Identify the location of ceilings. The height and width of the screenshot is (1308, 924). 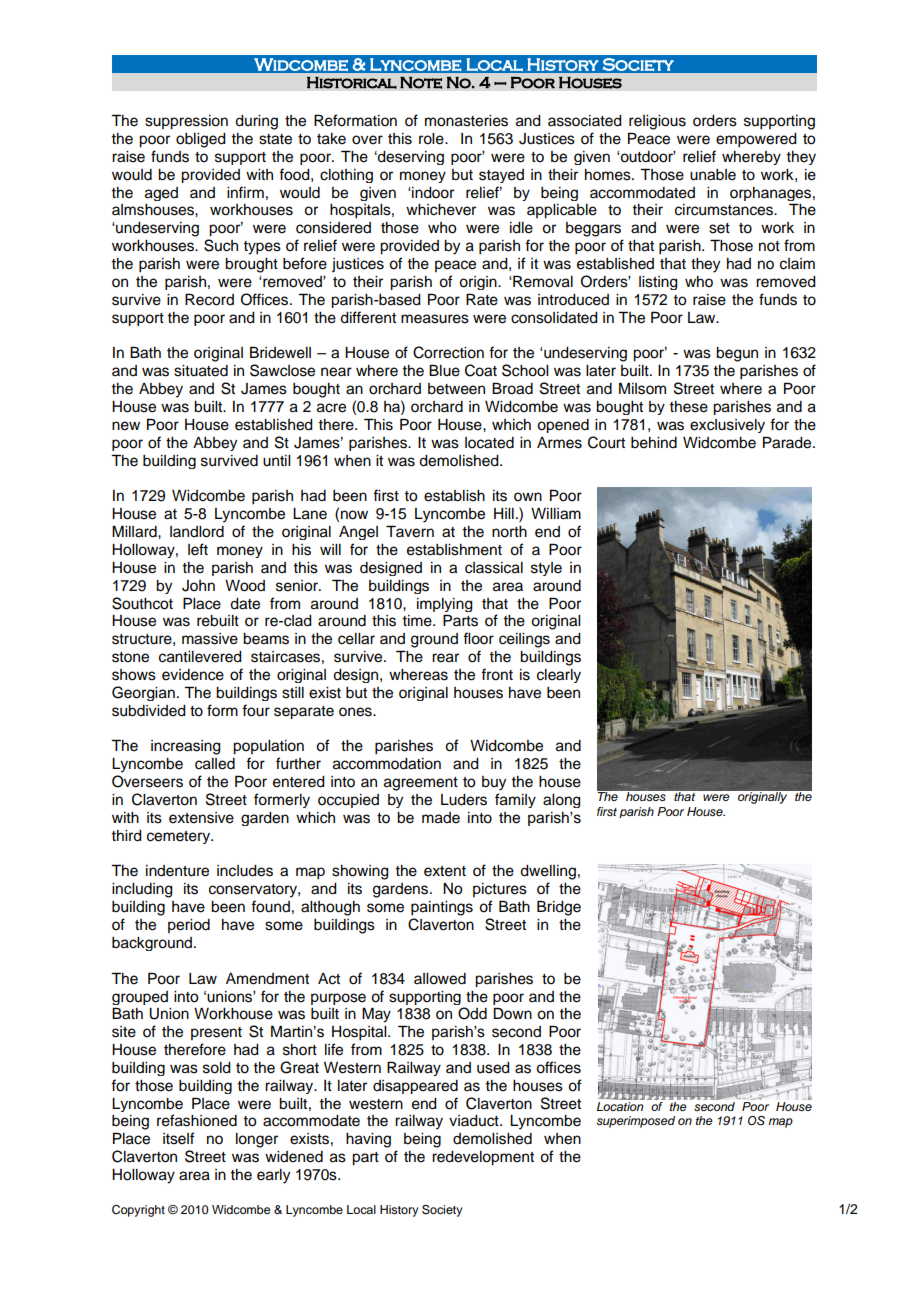
(524, 640).
